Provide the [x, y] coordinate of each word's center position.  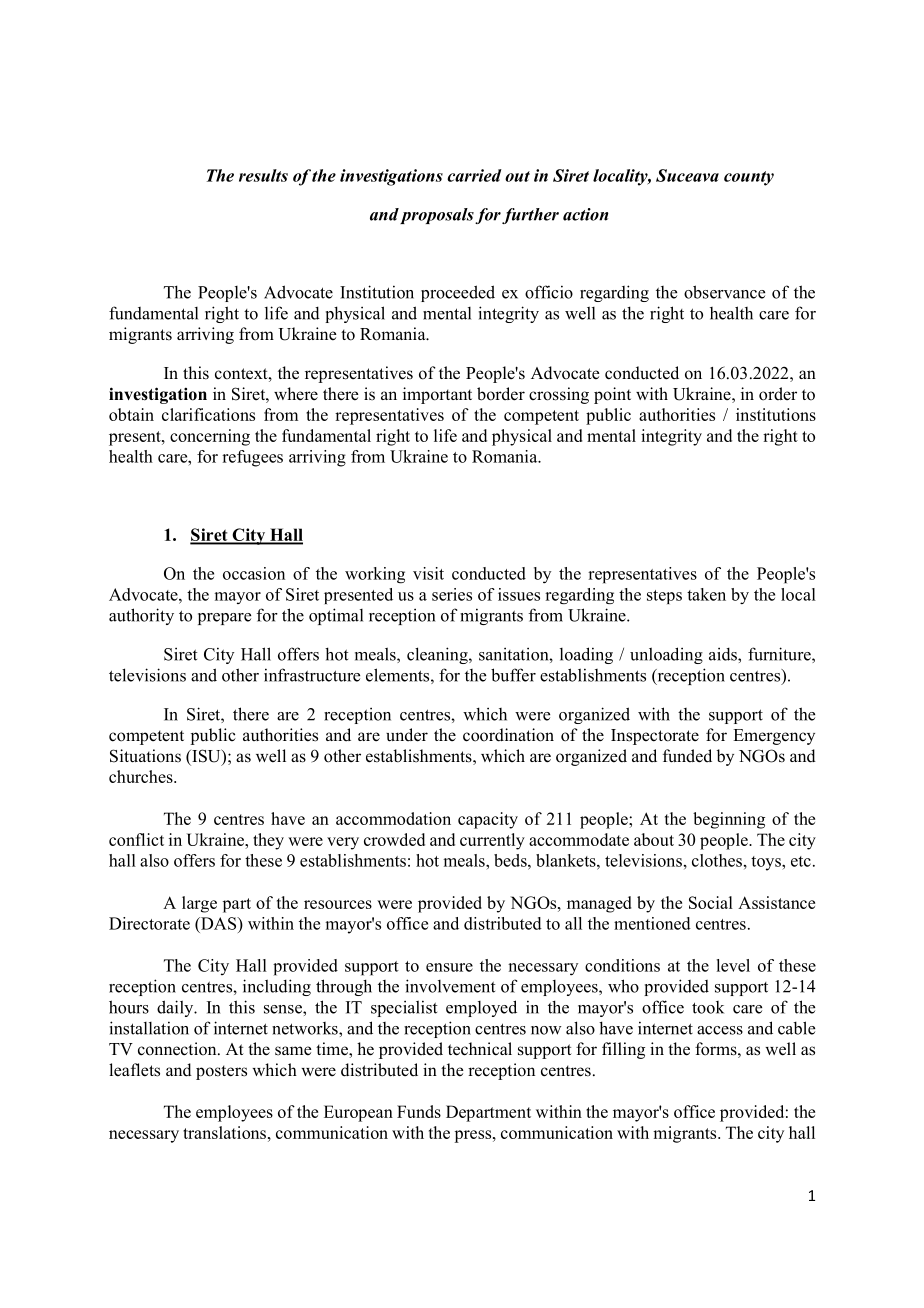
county [749, 178]
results [263, 175]
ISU [206, 757]
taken [706, 594]
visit [428, 573]
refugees [252, 458]
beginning [729, 820]
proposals [437, 216]
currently [492, 841]
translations [224, 1132]
